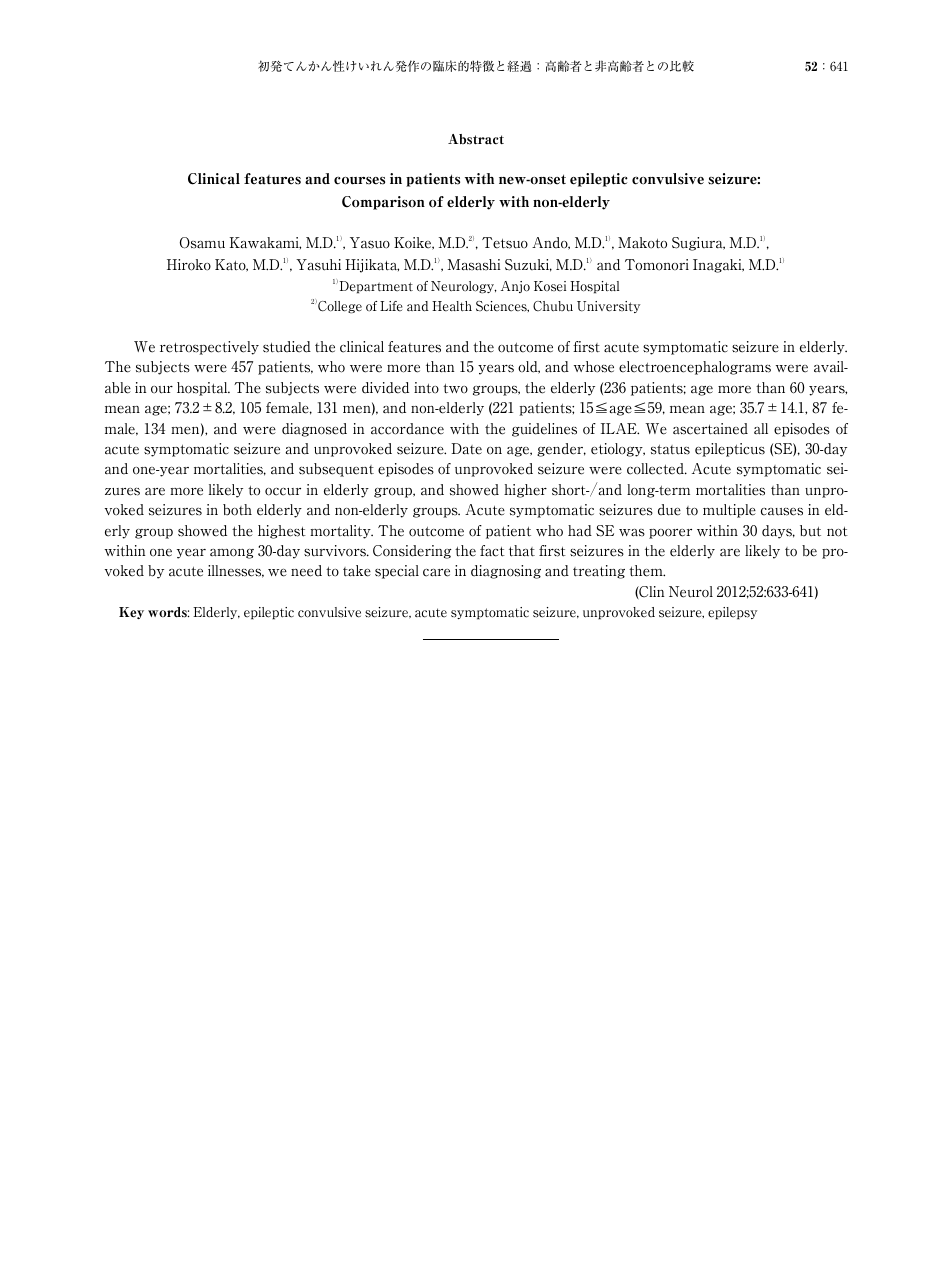 The height and width of the image is (1270, 952). I want to click on retrospectively, so click(209, 348).
